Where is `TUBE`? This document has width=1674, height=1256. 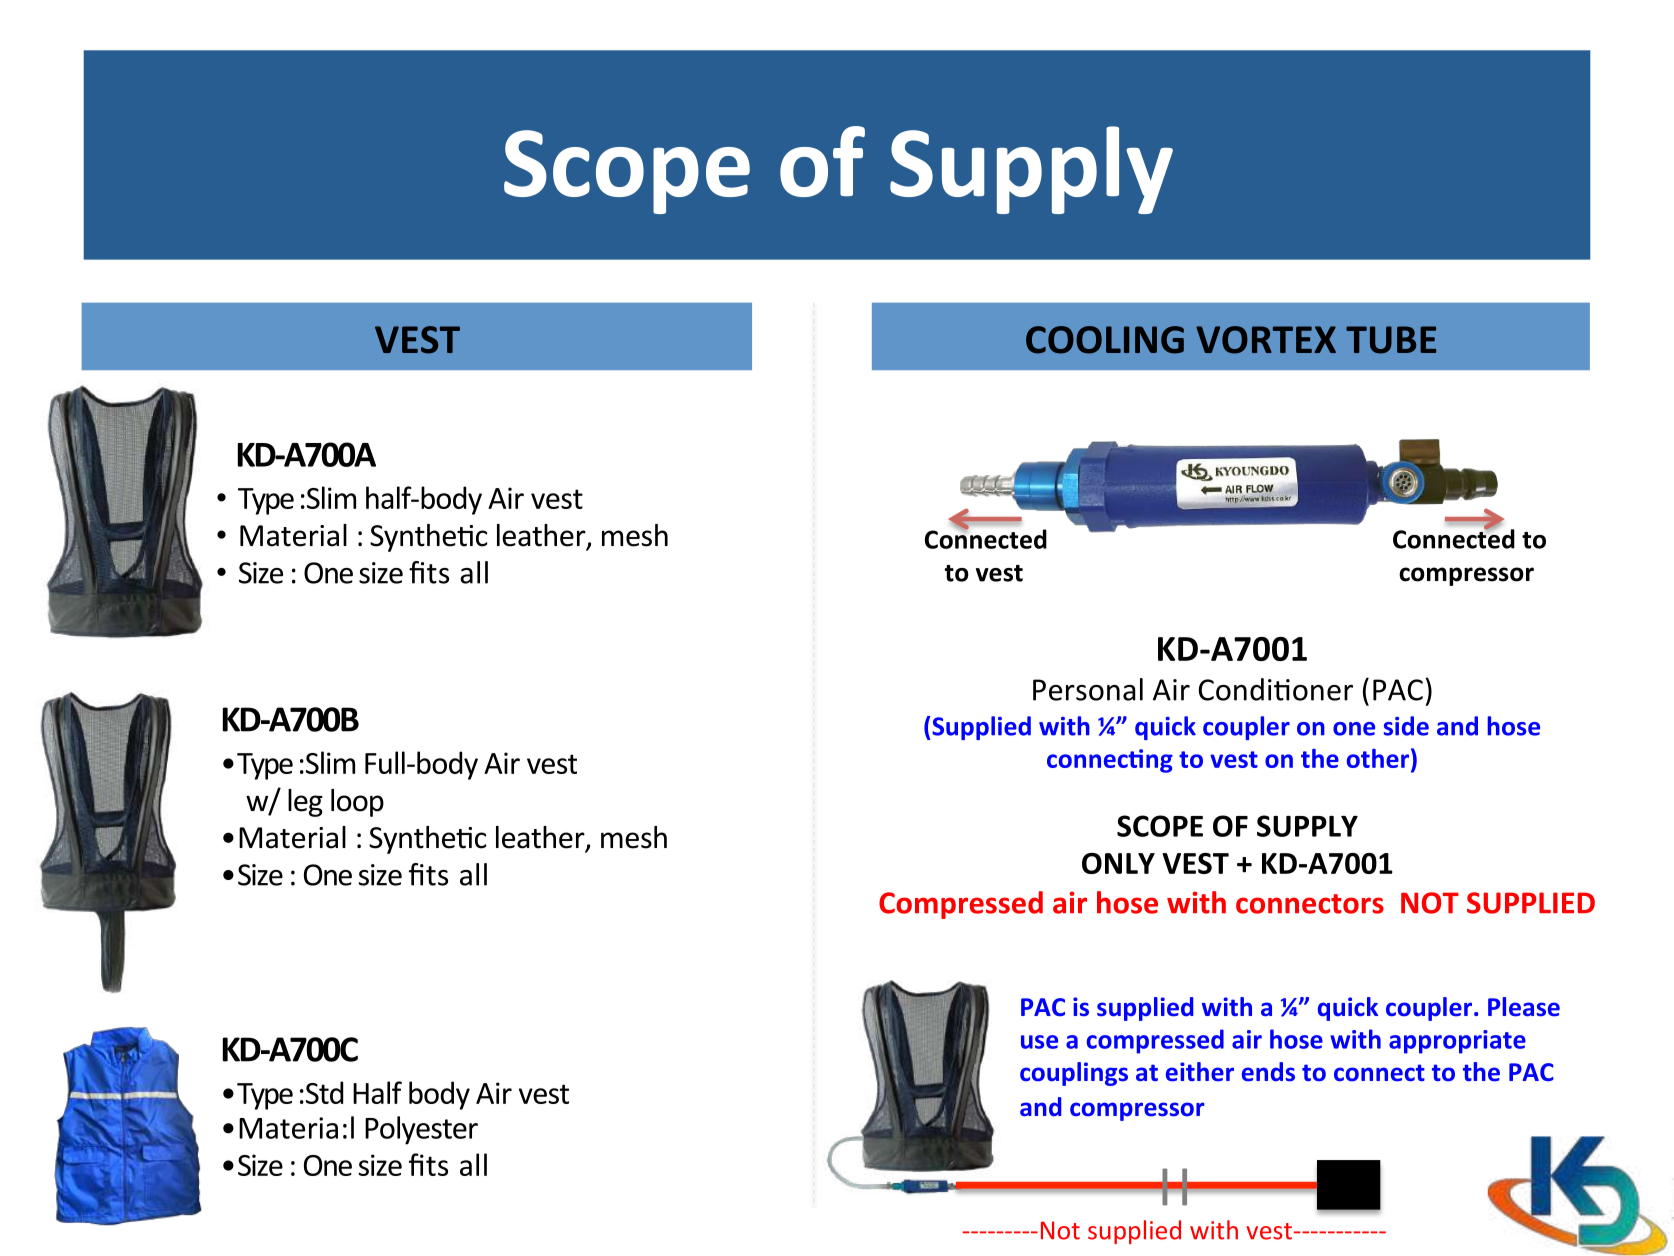
TUBE is located at coordinates (1391, 340).
